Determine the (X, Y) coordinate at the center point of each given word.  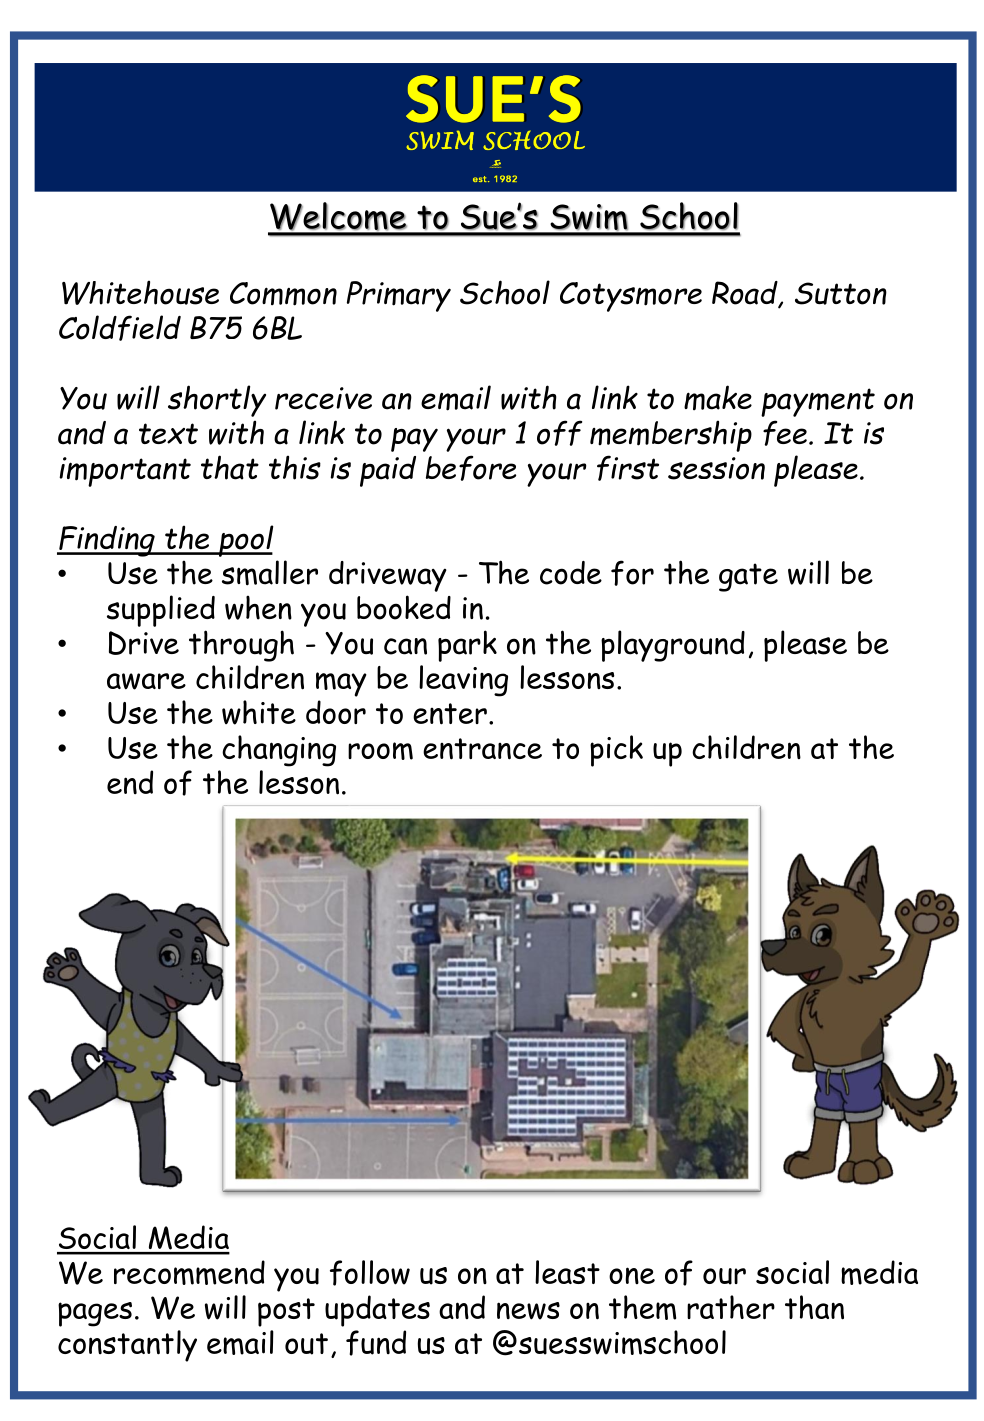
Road (746, 294)
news (528, 1311)
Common (283, 294)
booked (404, 607)
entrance (482, 749)
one (632, 1275)
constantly (127, 1346)
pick (616, 751)
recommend (189, 1272)
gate (748, 577)
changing (279, 751)
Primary (399, 296)
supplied (161, 611)
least (567, 1272)
